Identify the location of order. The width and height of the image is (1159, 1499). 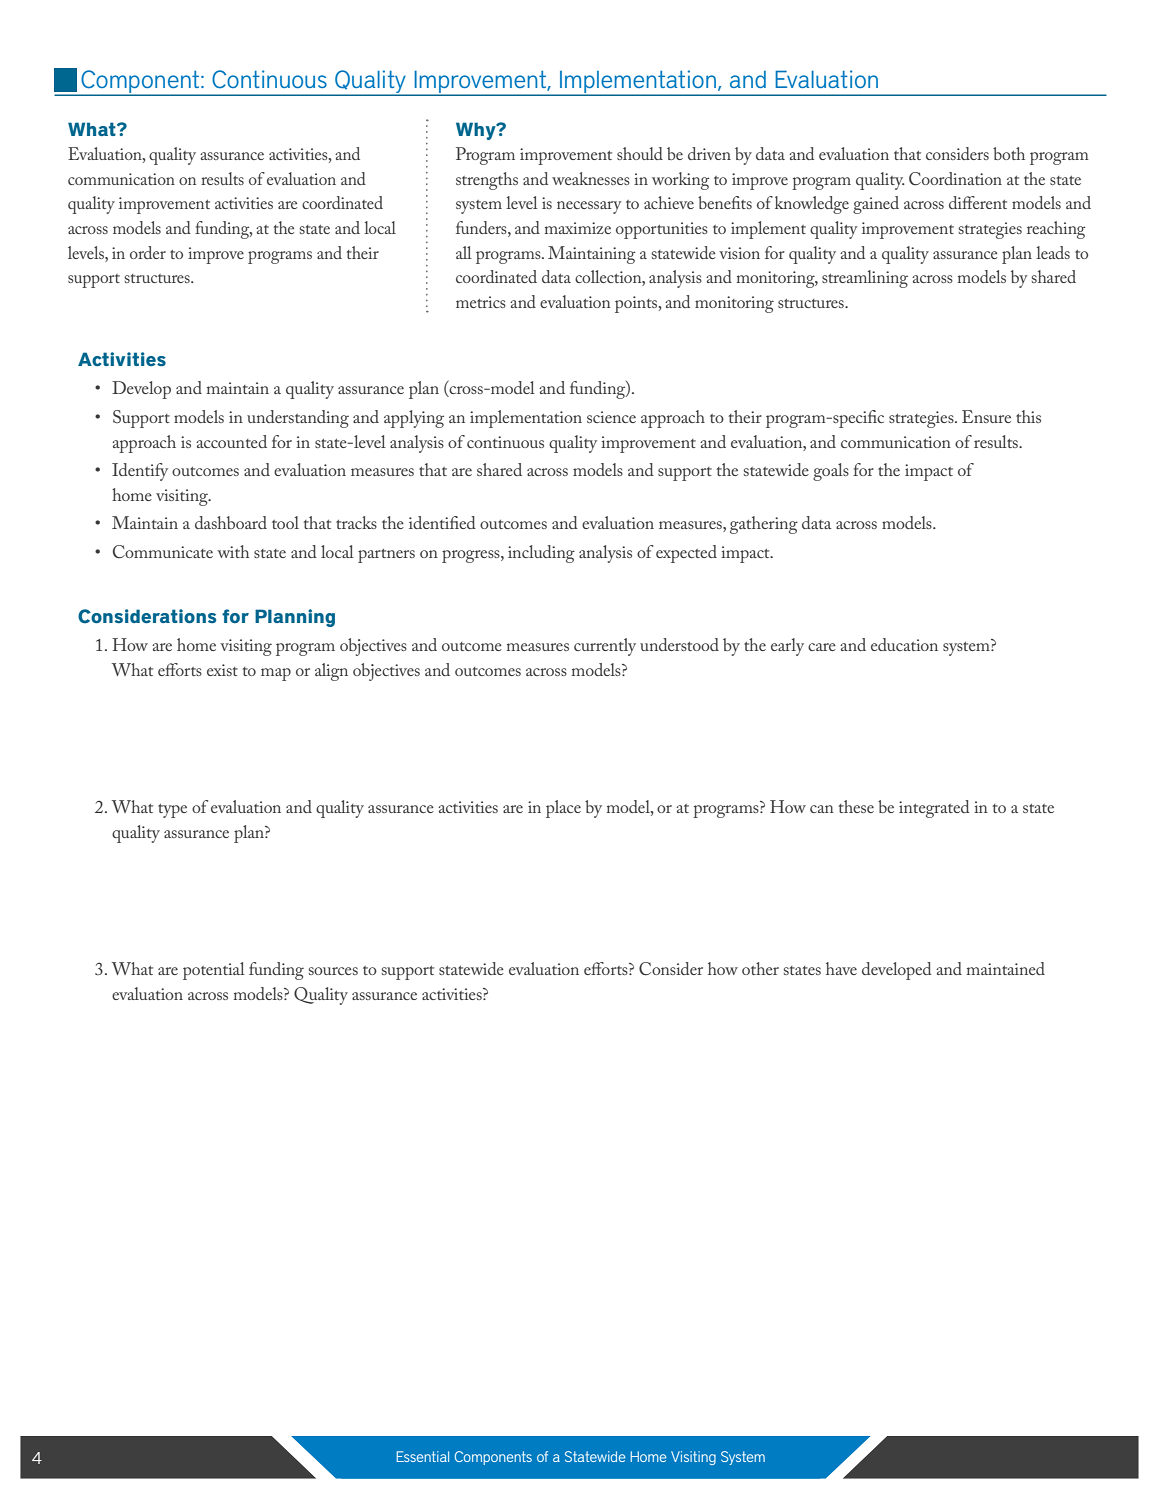
(148, 252).
